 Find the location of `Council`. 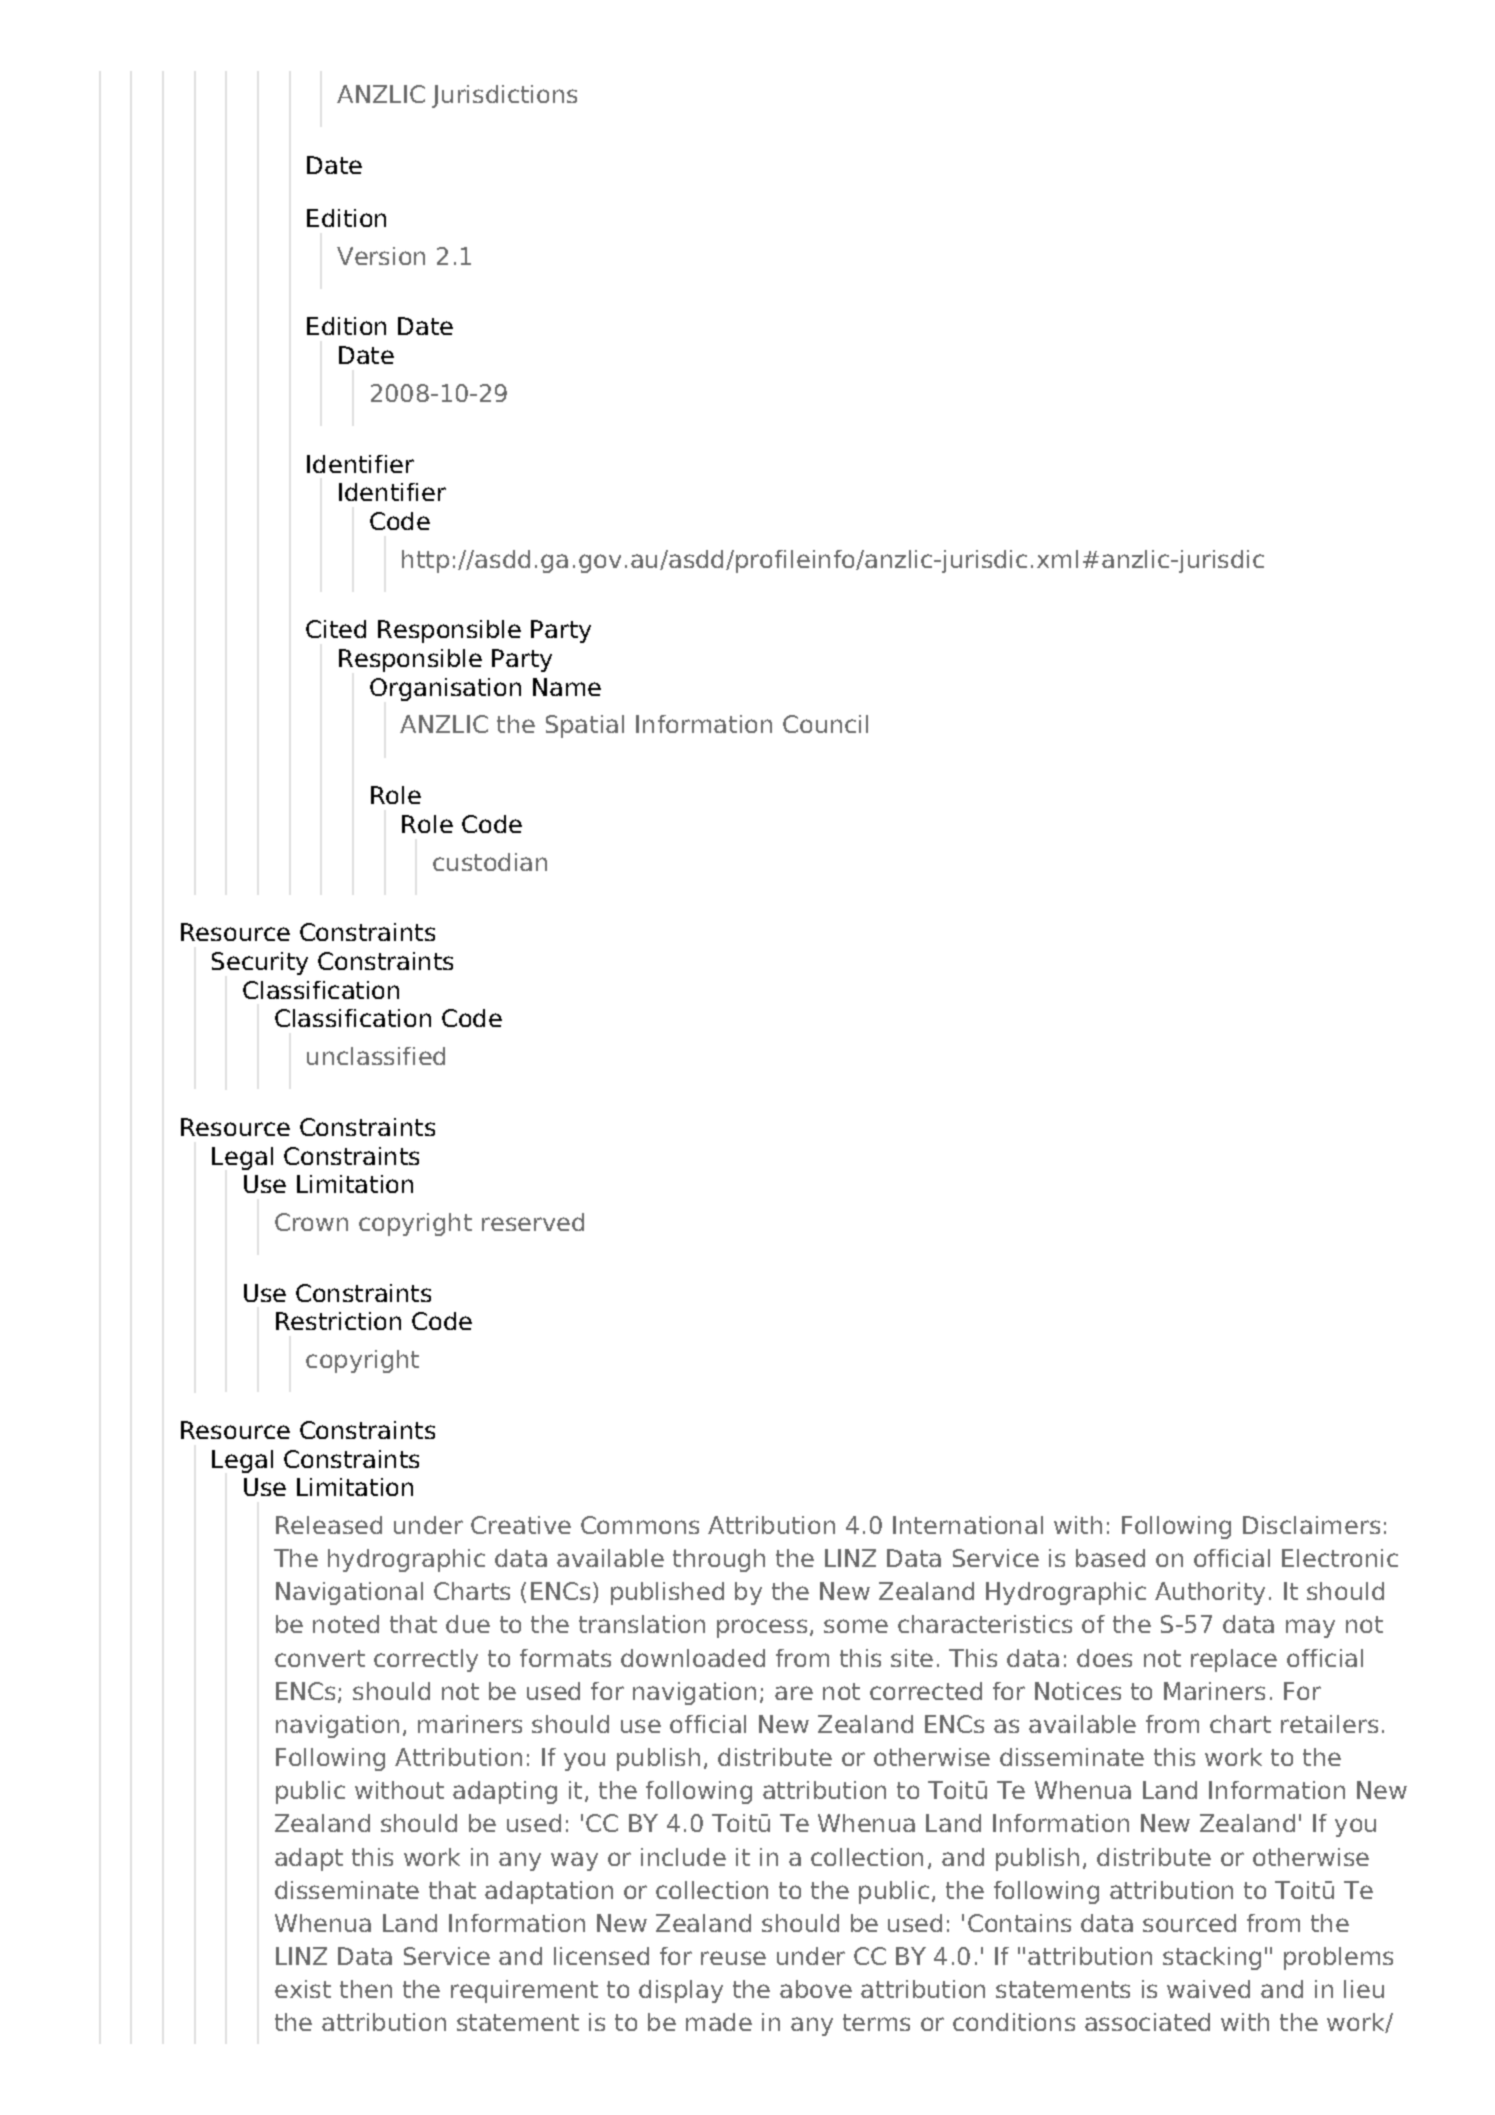

Council is located at coordinates (825, 724).
